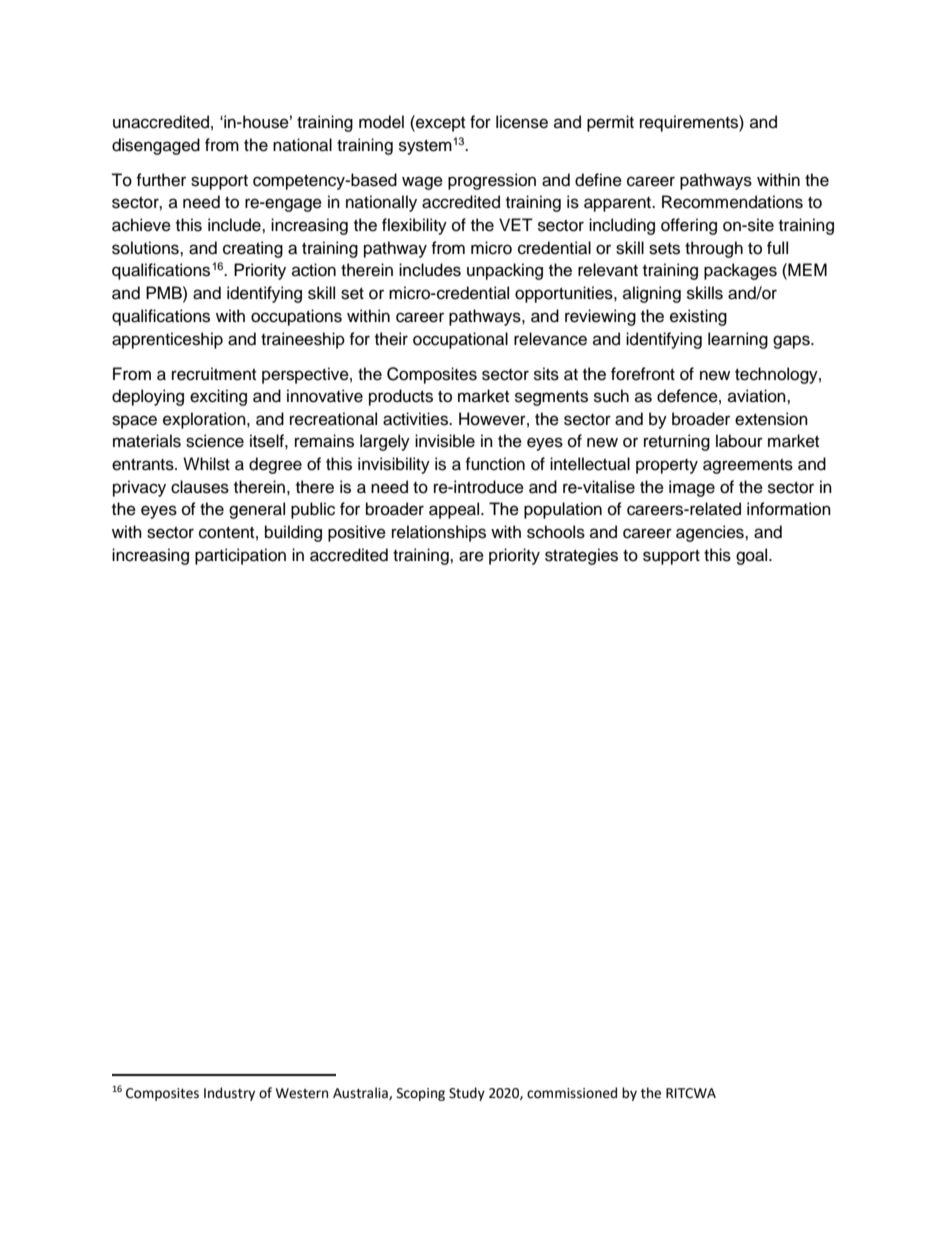 This page has height=1233, width=952. Describe the element at coordinates (161, 180) in the page. I see `further` at that location.
